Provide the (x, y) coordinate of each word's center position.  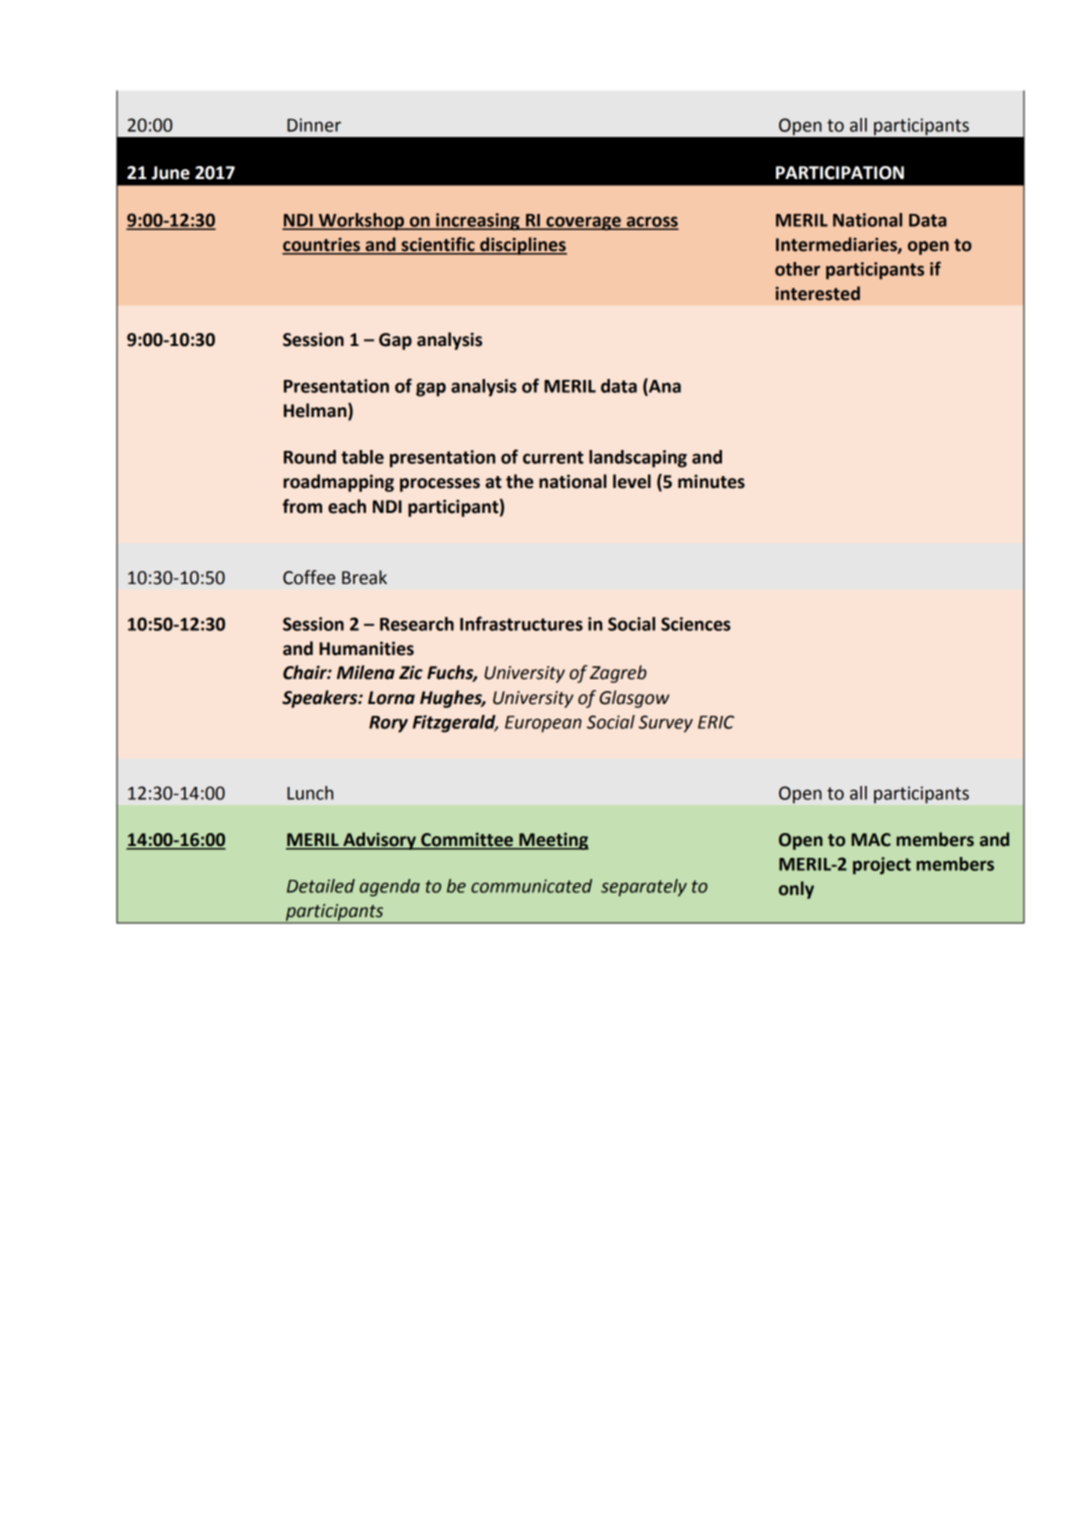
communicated (531, 886)
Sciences (696, 624)
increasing (478, 222)
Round (310, 457)
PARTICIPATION (840, 173)
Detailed (321, 886)
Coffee (309, 577)
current (553, 457)
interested (818, 293)
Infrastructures (521, 623)
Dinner (314, 125)
